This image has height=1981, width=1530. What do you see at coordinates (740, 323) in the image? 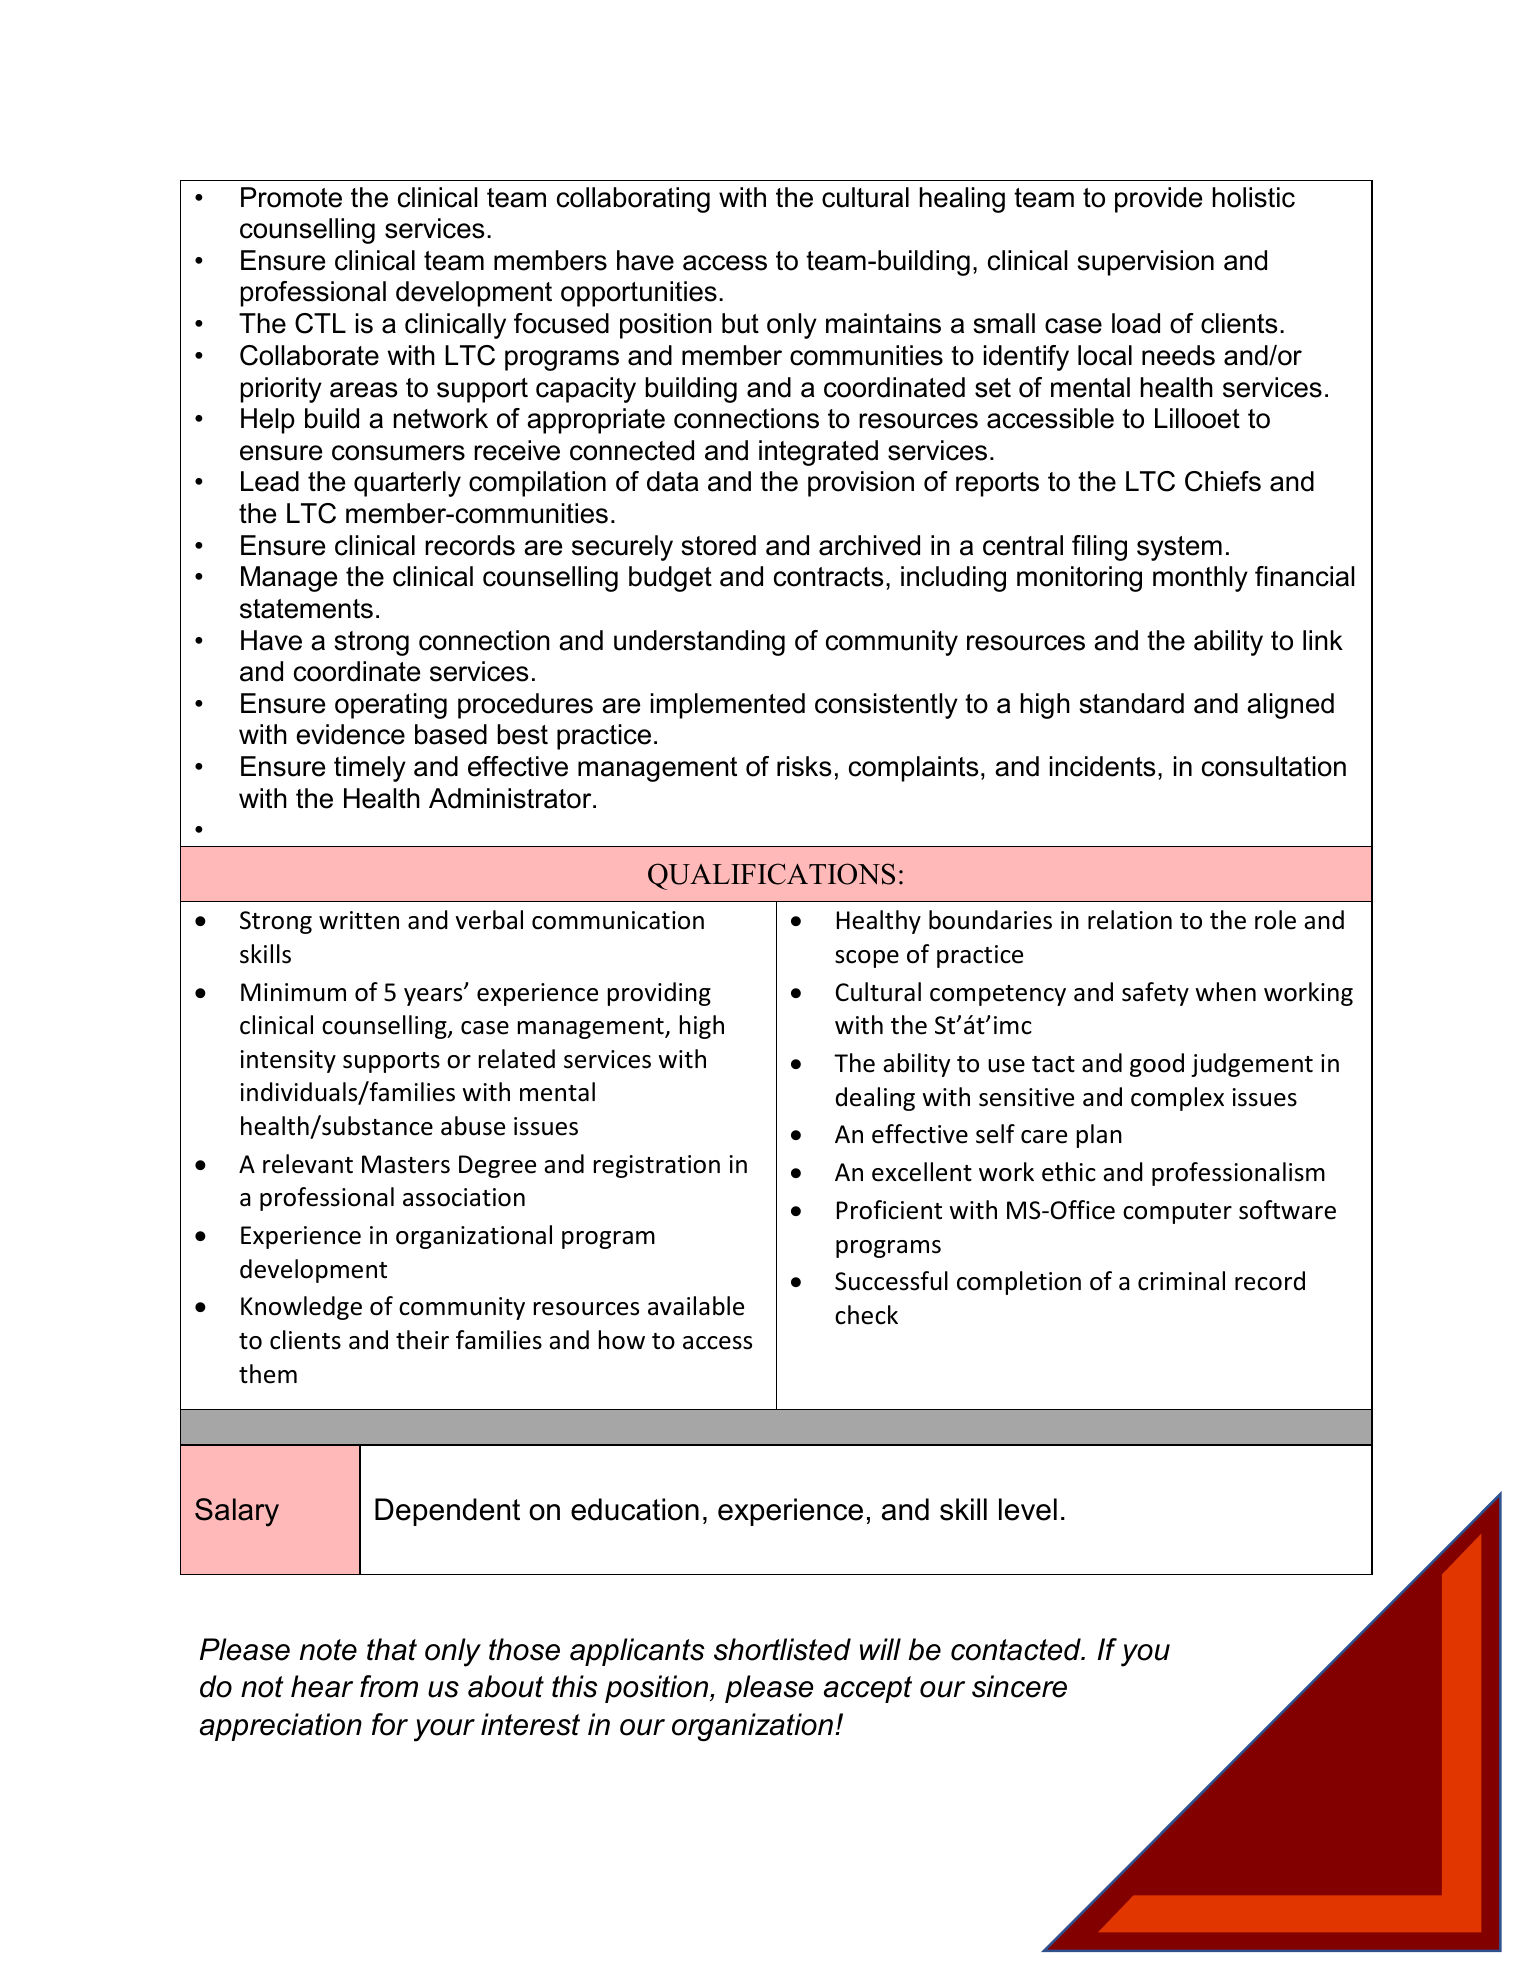
I see `but` at bounding box center [740, 323].
